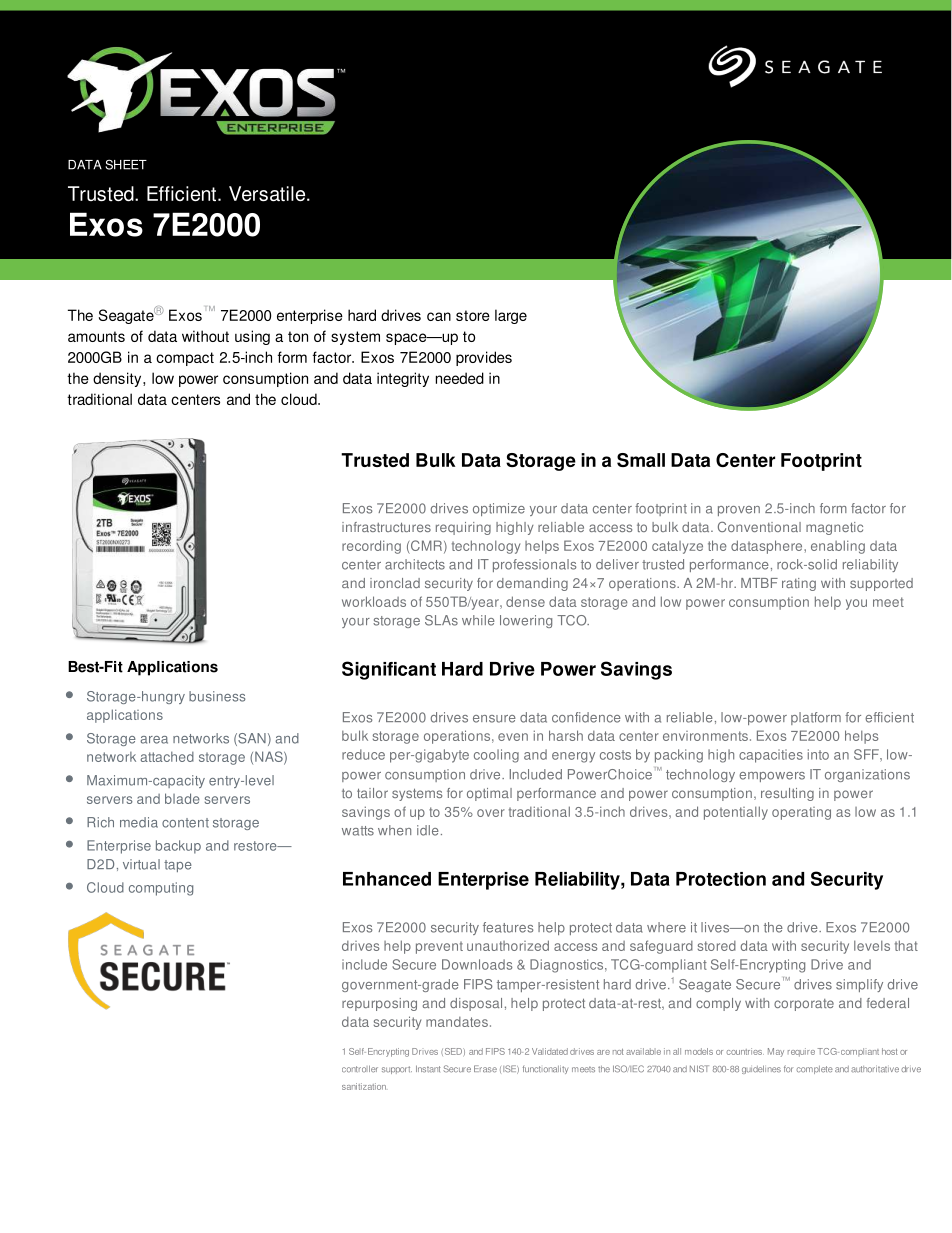  What do you see at coordinates (499, 509) in the image?
I see `optimize` at bounding box center [499, 509].
